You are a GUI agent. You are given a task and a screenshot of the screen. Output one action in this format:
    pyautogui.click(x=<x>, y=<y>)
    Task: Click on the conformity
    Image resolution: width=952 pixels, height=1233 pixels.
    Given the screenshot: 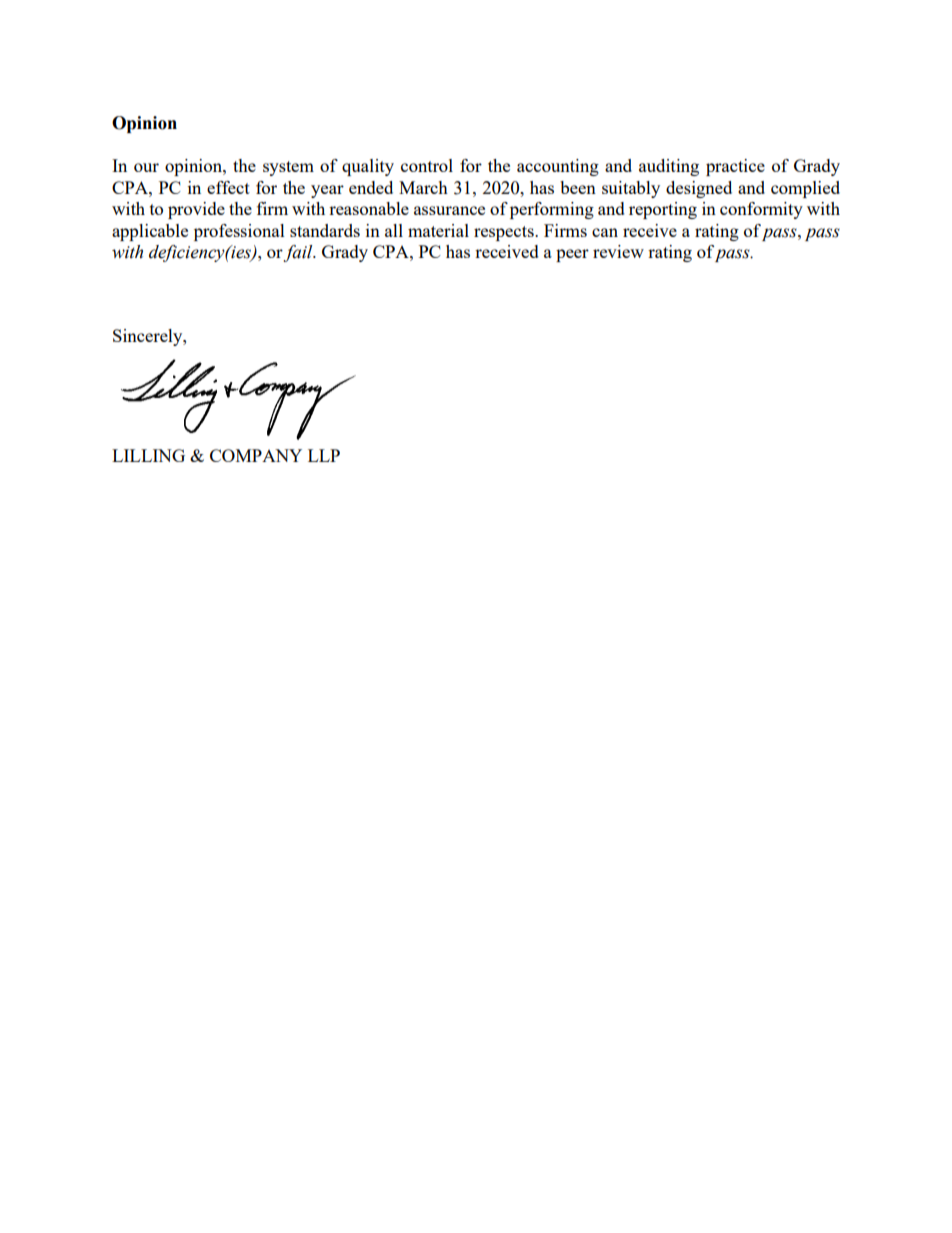 What is the action you would take?
    pyautogui.click(x=761, y=210)
